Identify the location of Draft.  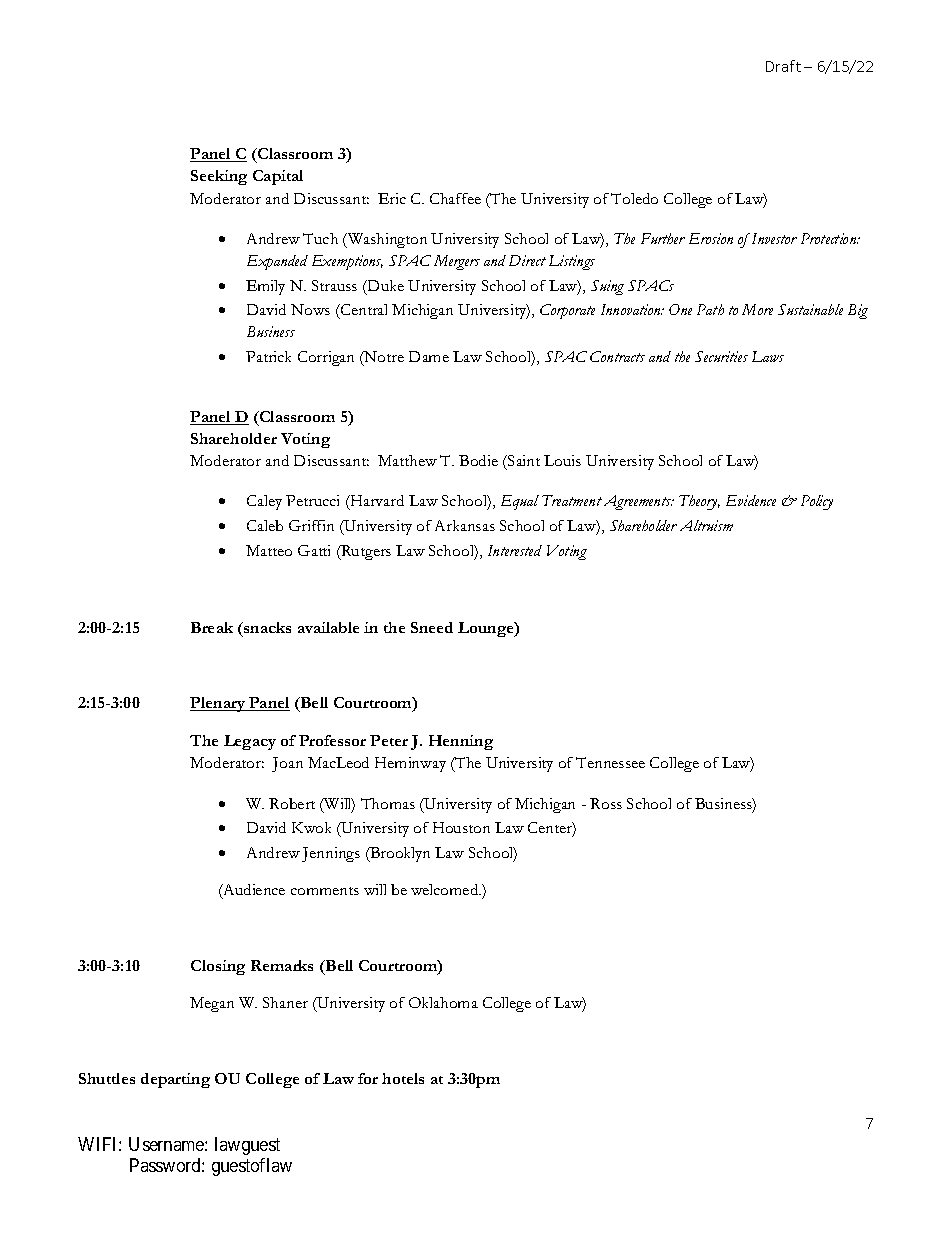
(783, 66).
